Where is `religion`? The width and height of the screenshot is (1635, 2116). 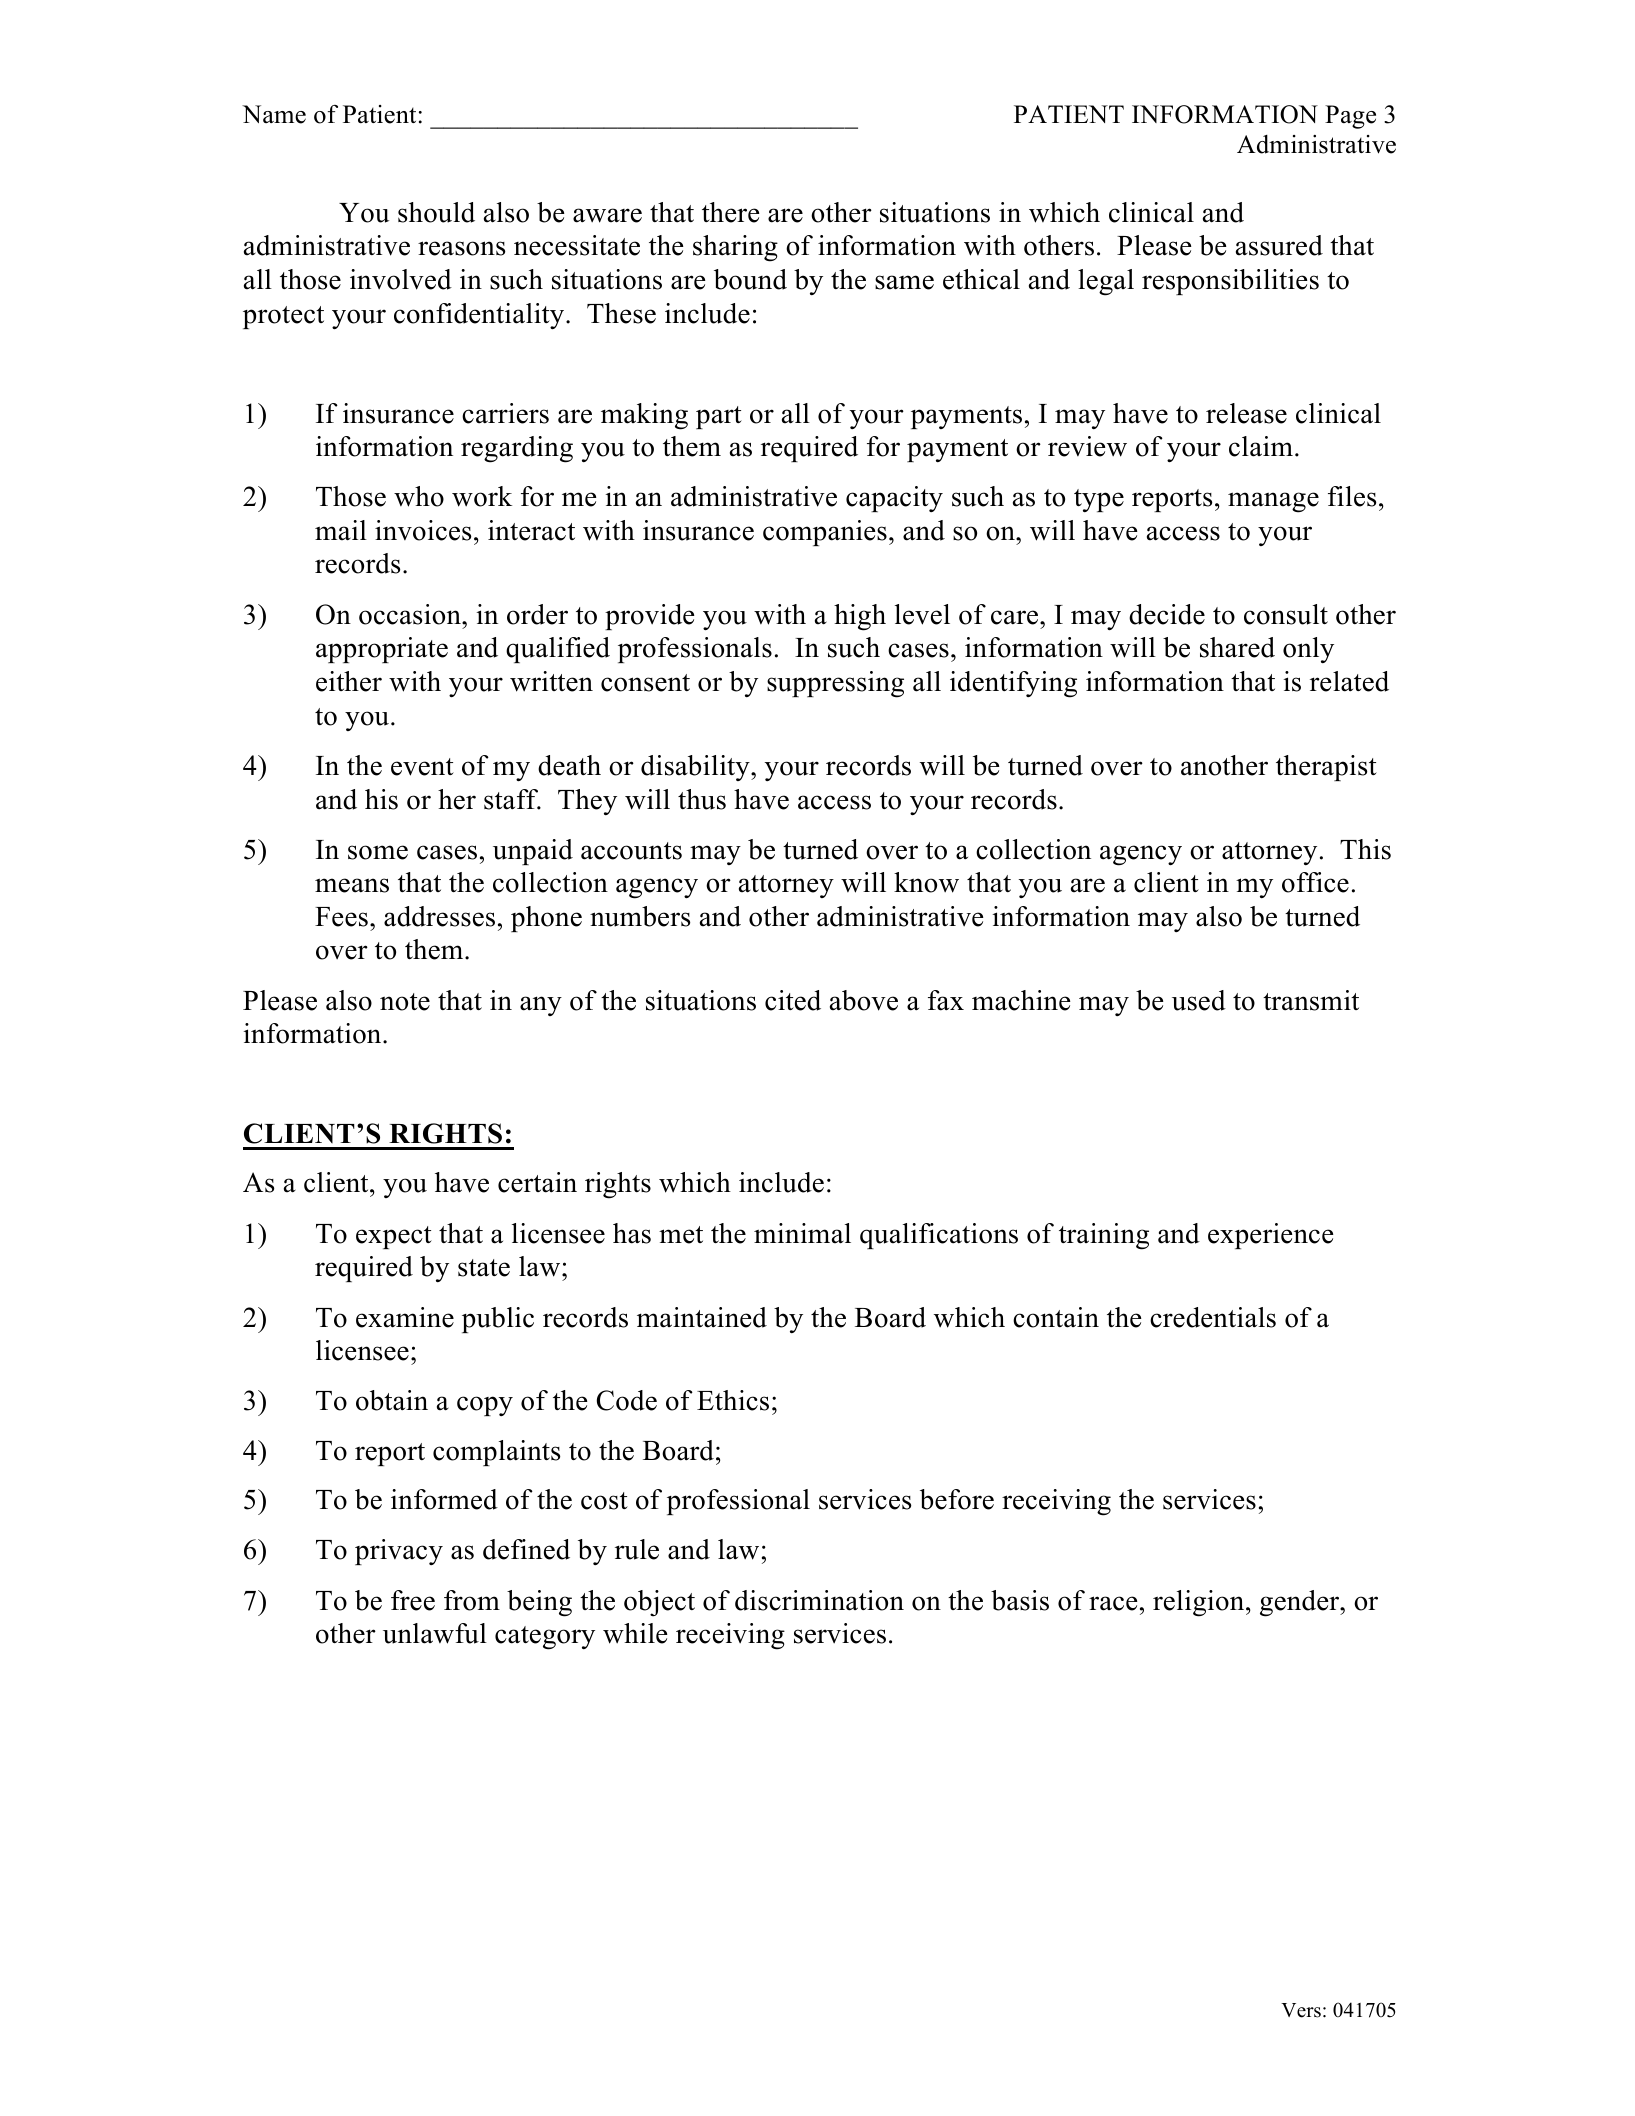 religion is located at coordinates (1200, 1603).
